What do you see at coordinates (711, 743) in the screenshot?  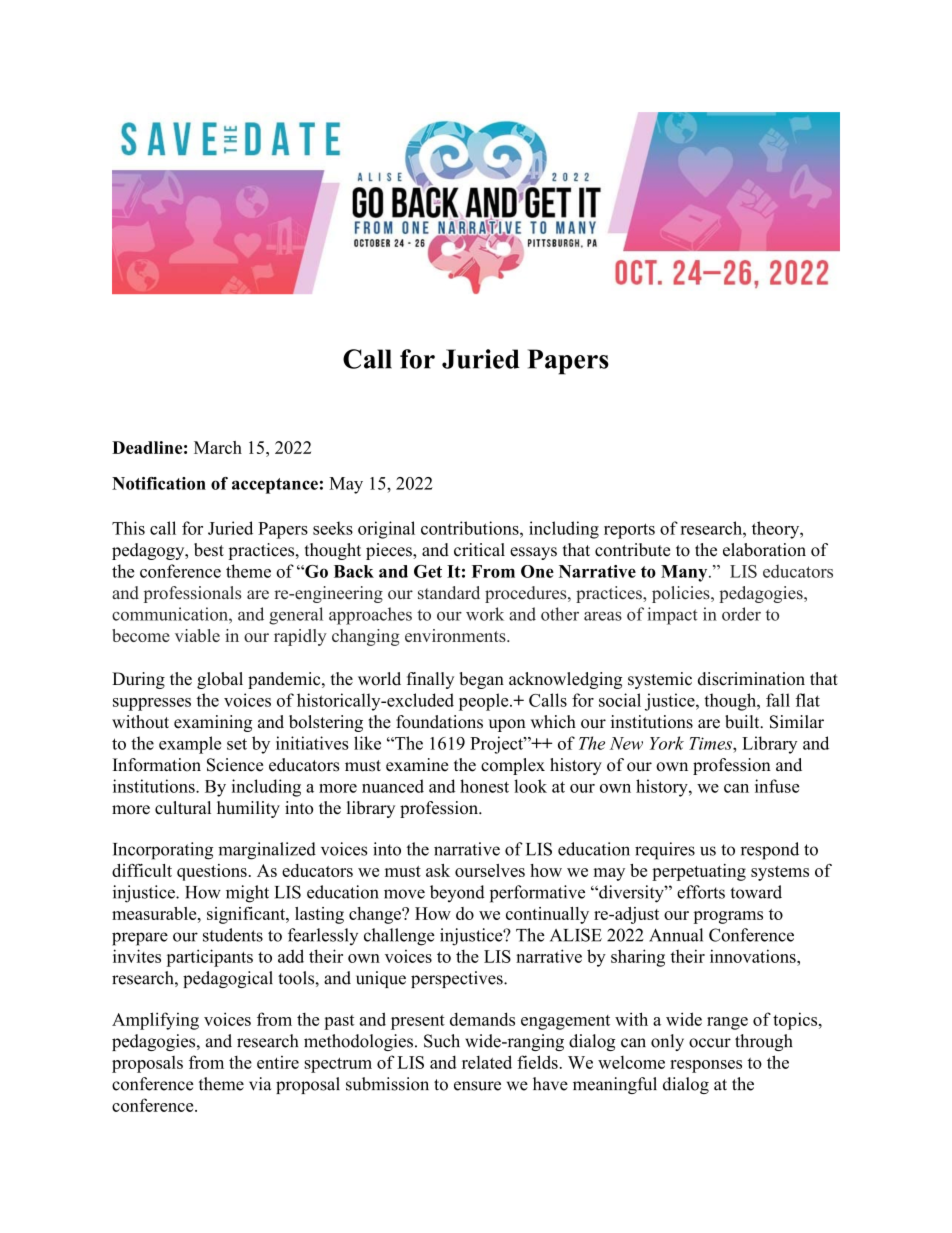 I see `Times` at bounding box center [711, 743].
